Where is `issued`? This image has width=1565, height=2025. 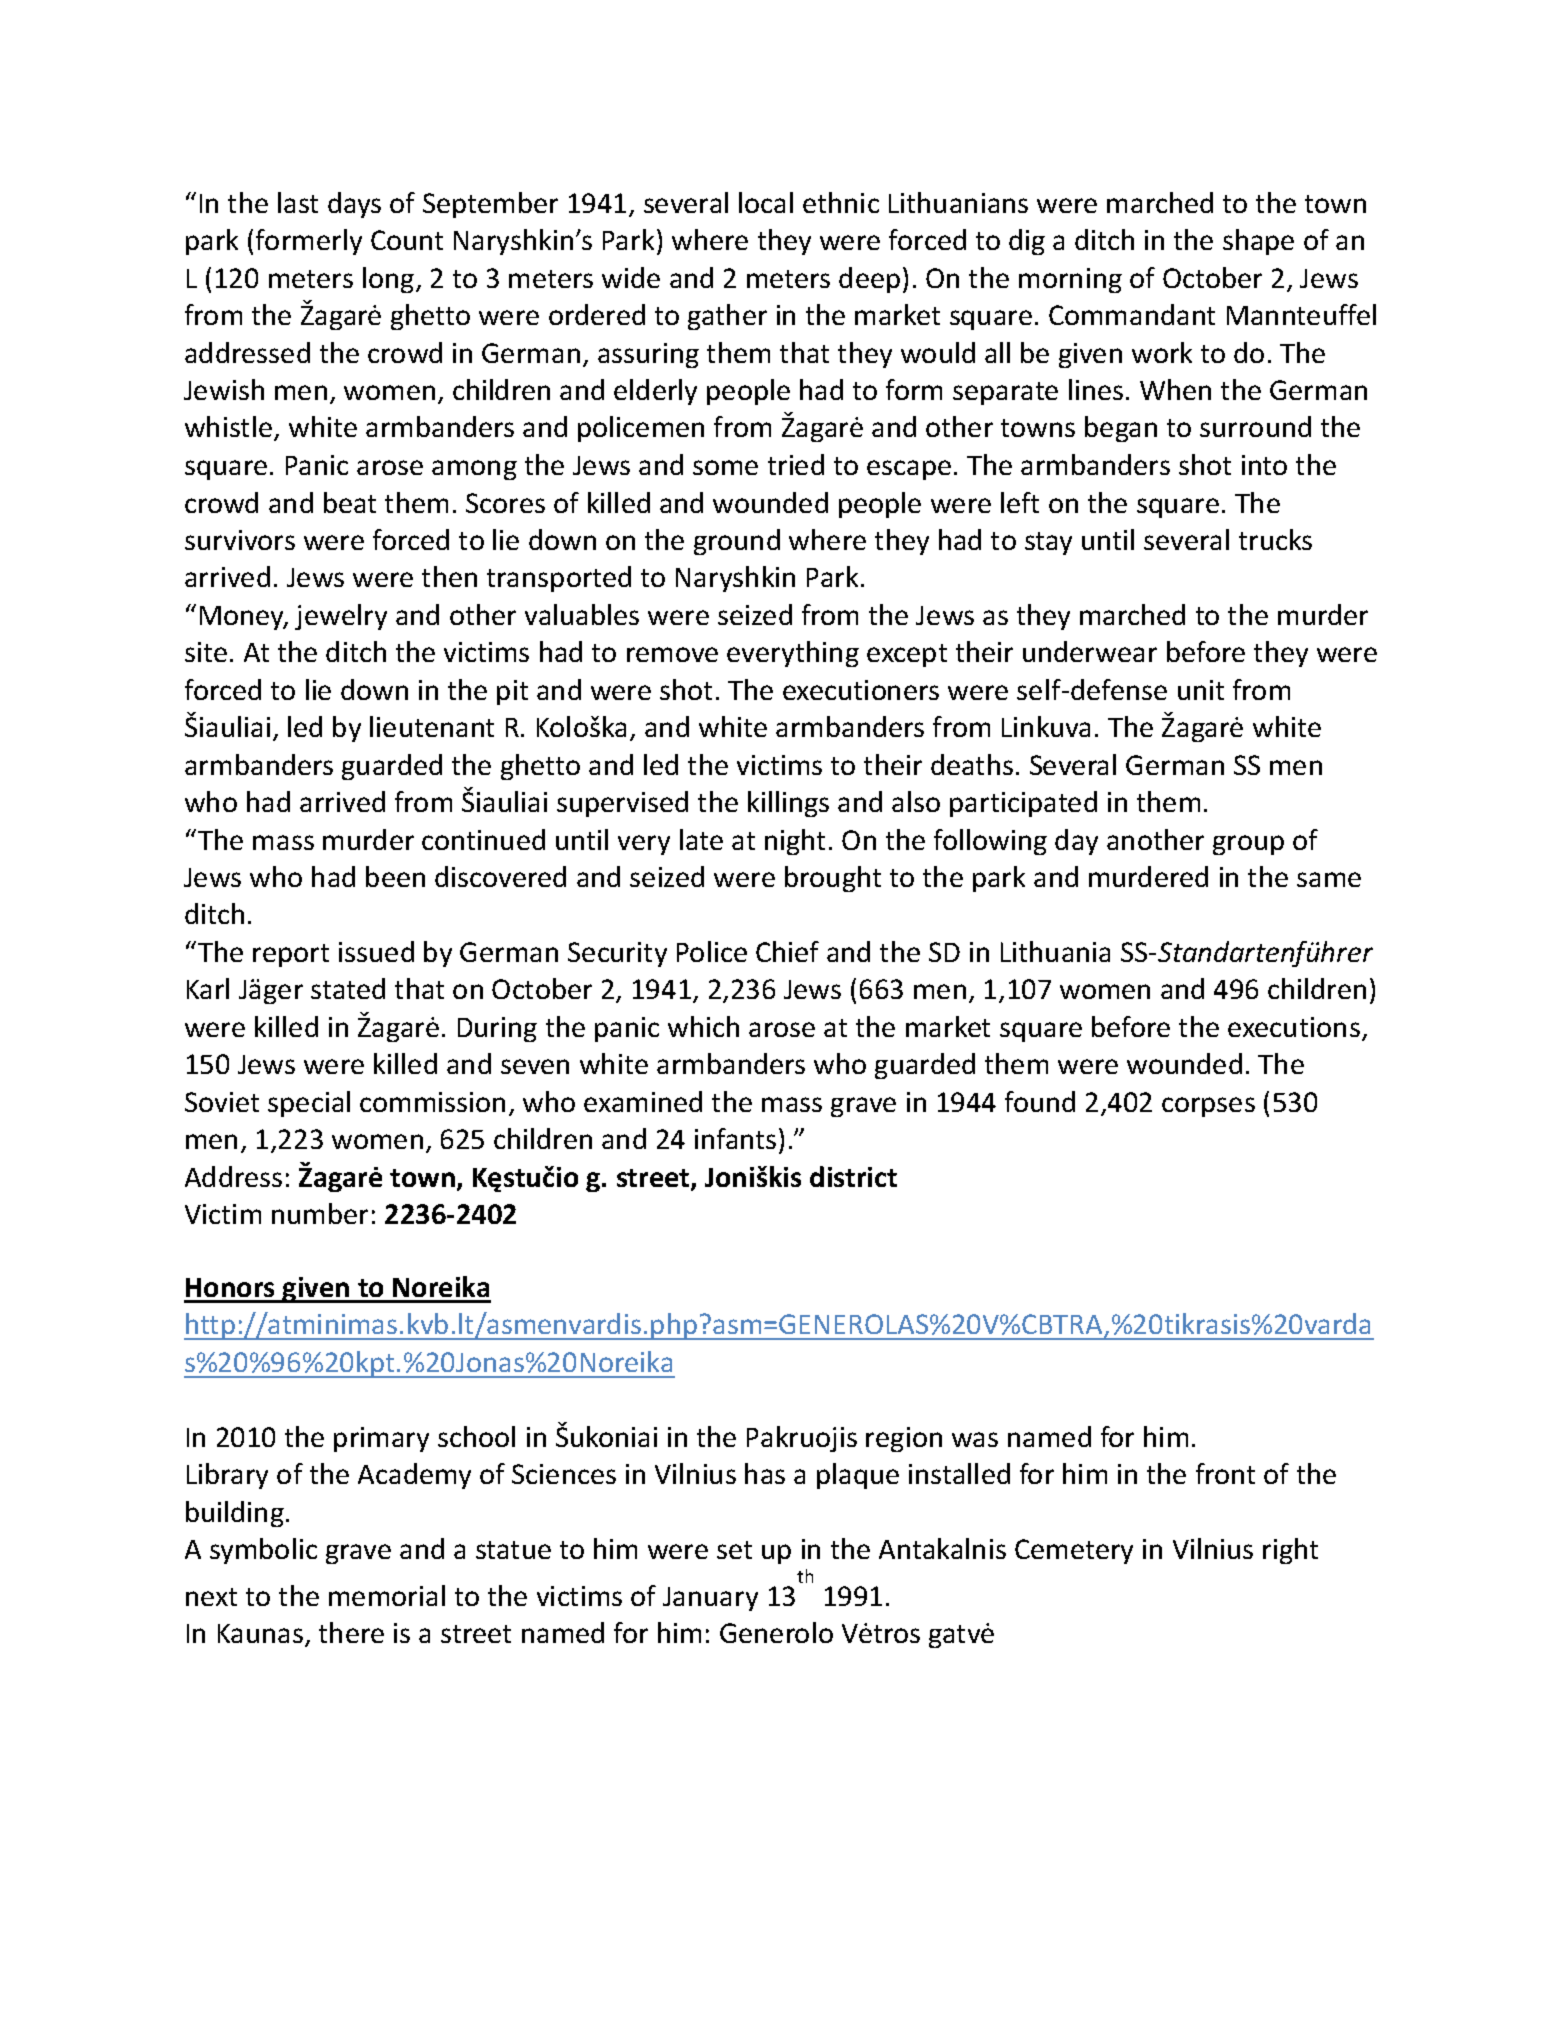
issued is located at coordinates (376, 951).
